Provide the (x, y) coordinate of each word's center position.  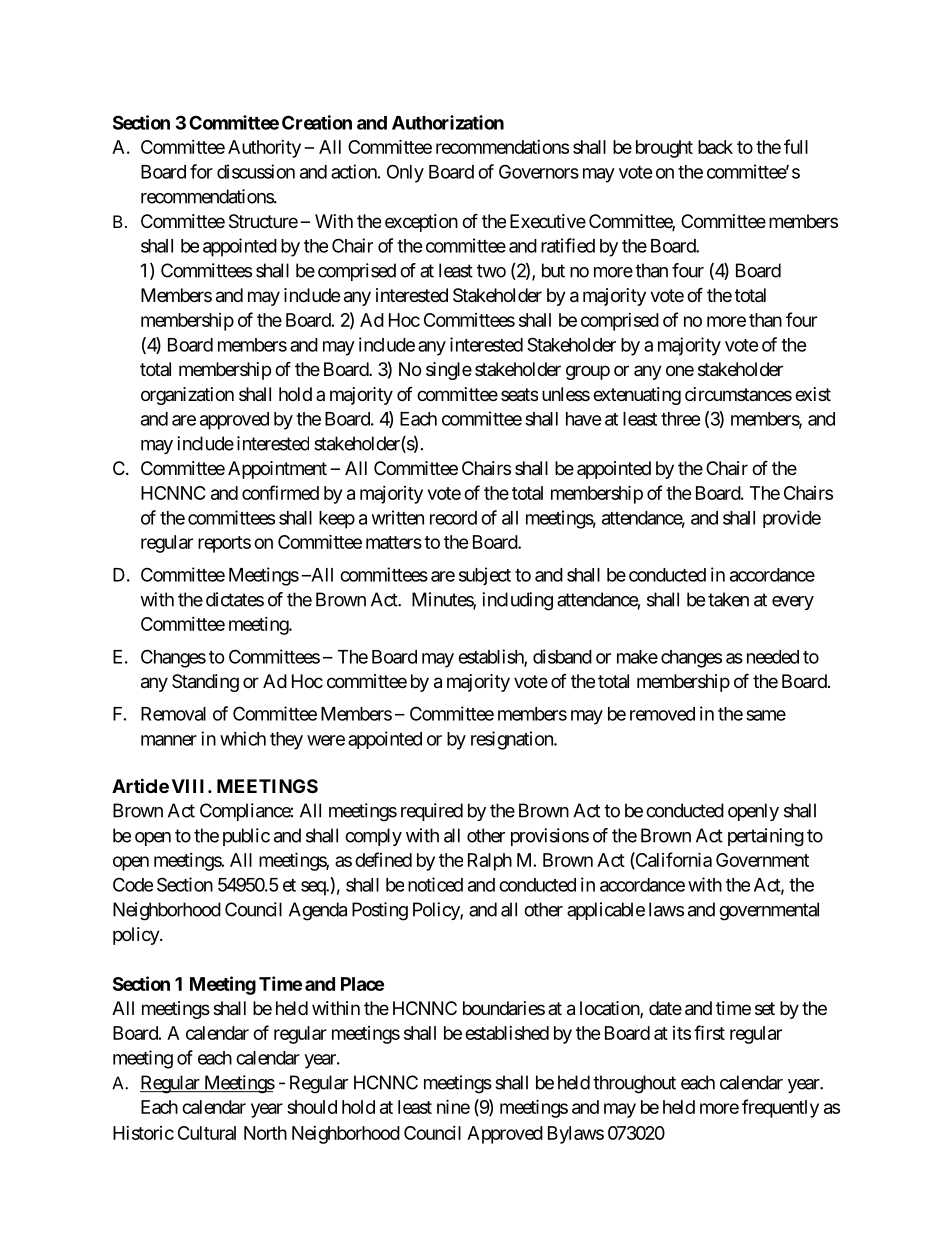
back (715, 147)
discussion (256, 171)
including (517, 601)
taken (728, 599)
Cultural (207, 1133)
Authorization (448, 122)
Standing (205, 683)
